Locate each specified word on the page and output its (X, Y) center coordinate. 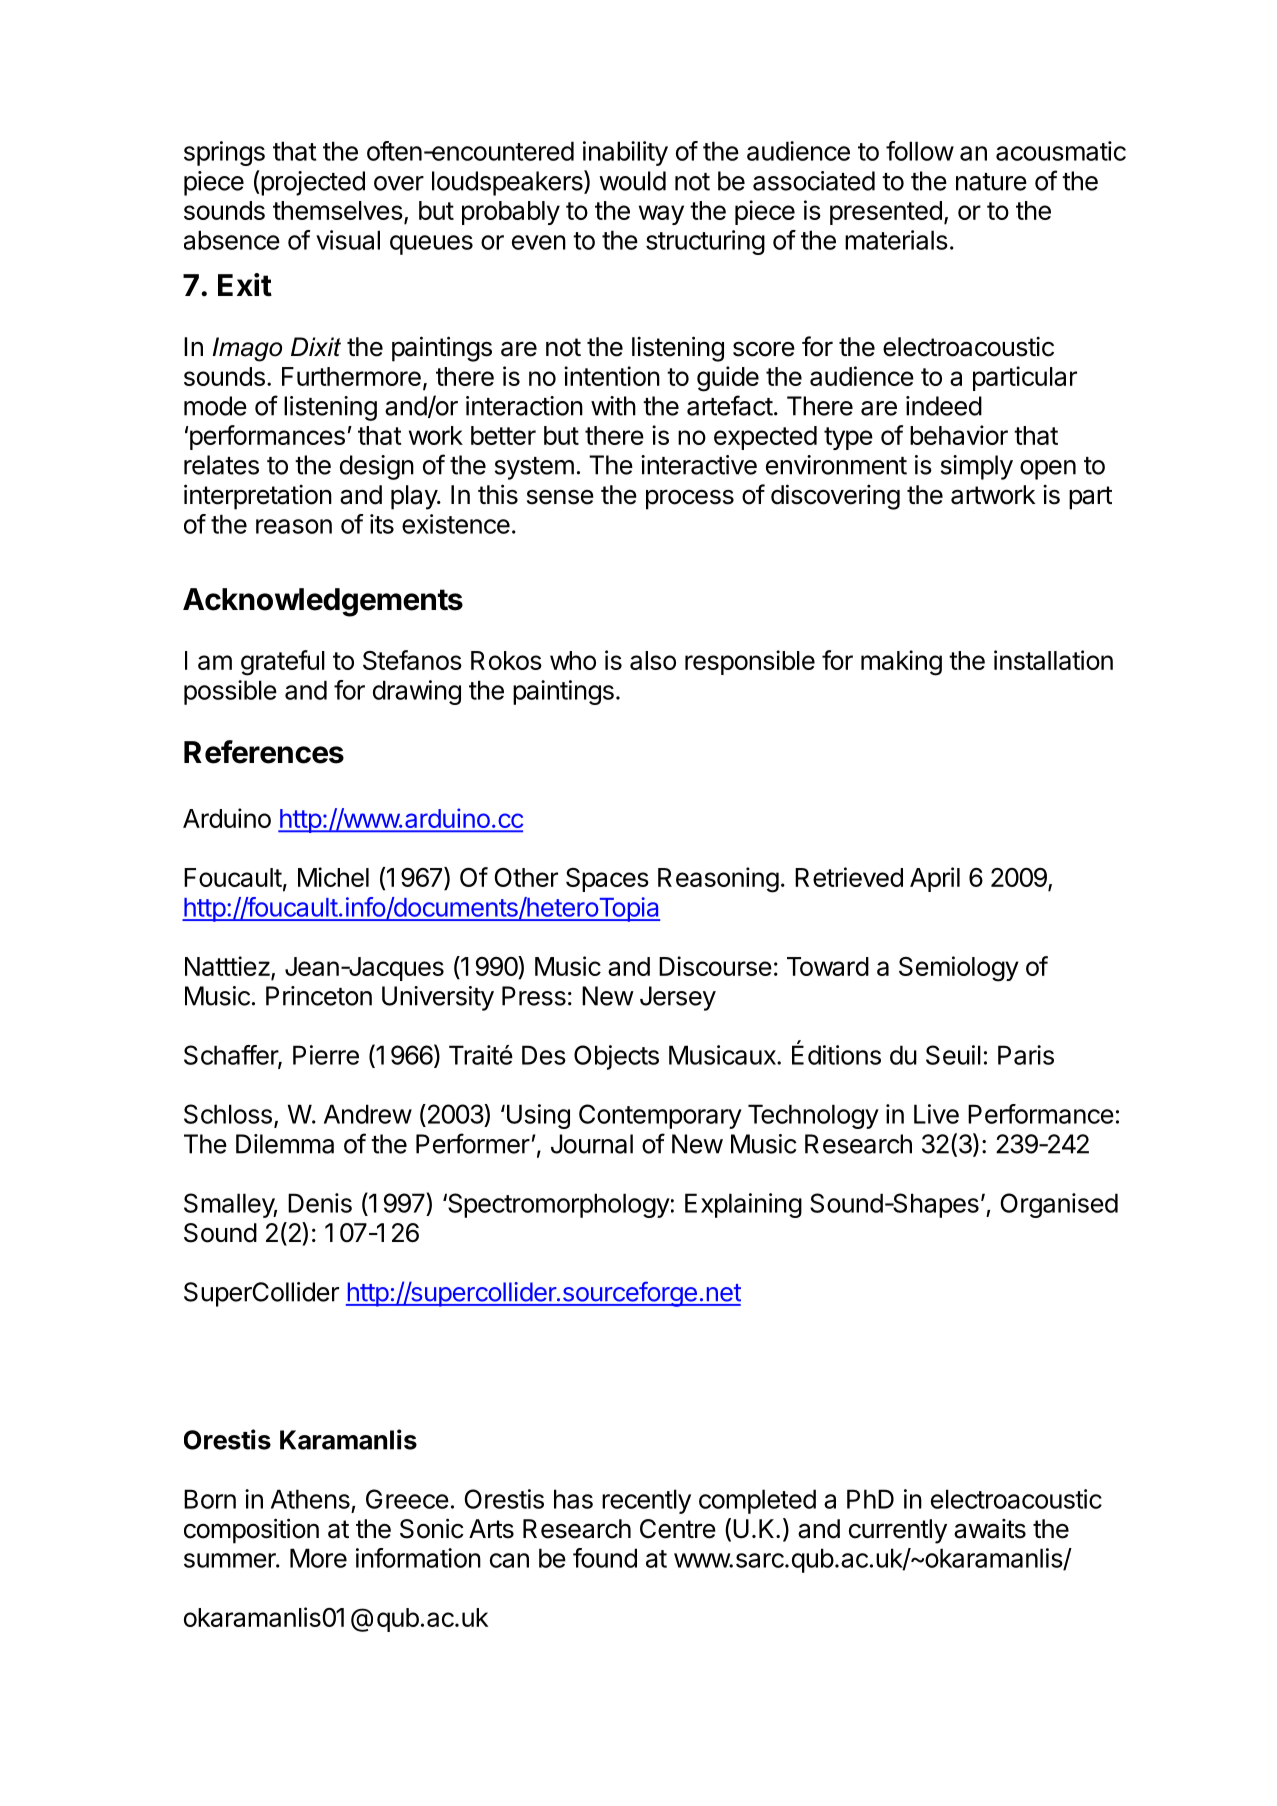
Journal (592, 1144)
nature (991, 182)
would (632, 181)
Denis (320, 1203)
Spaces (607, 880)
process (690, 499)
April (935, 879)
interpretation (258, 497)
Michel (333, 877)
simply (977, 467)
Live (936, 1114)
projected (312, 183)
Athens (310, 1499)
